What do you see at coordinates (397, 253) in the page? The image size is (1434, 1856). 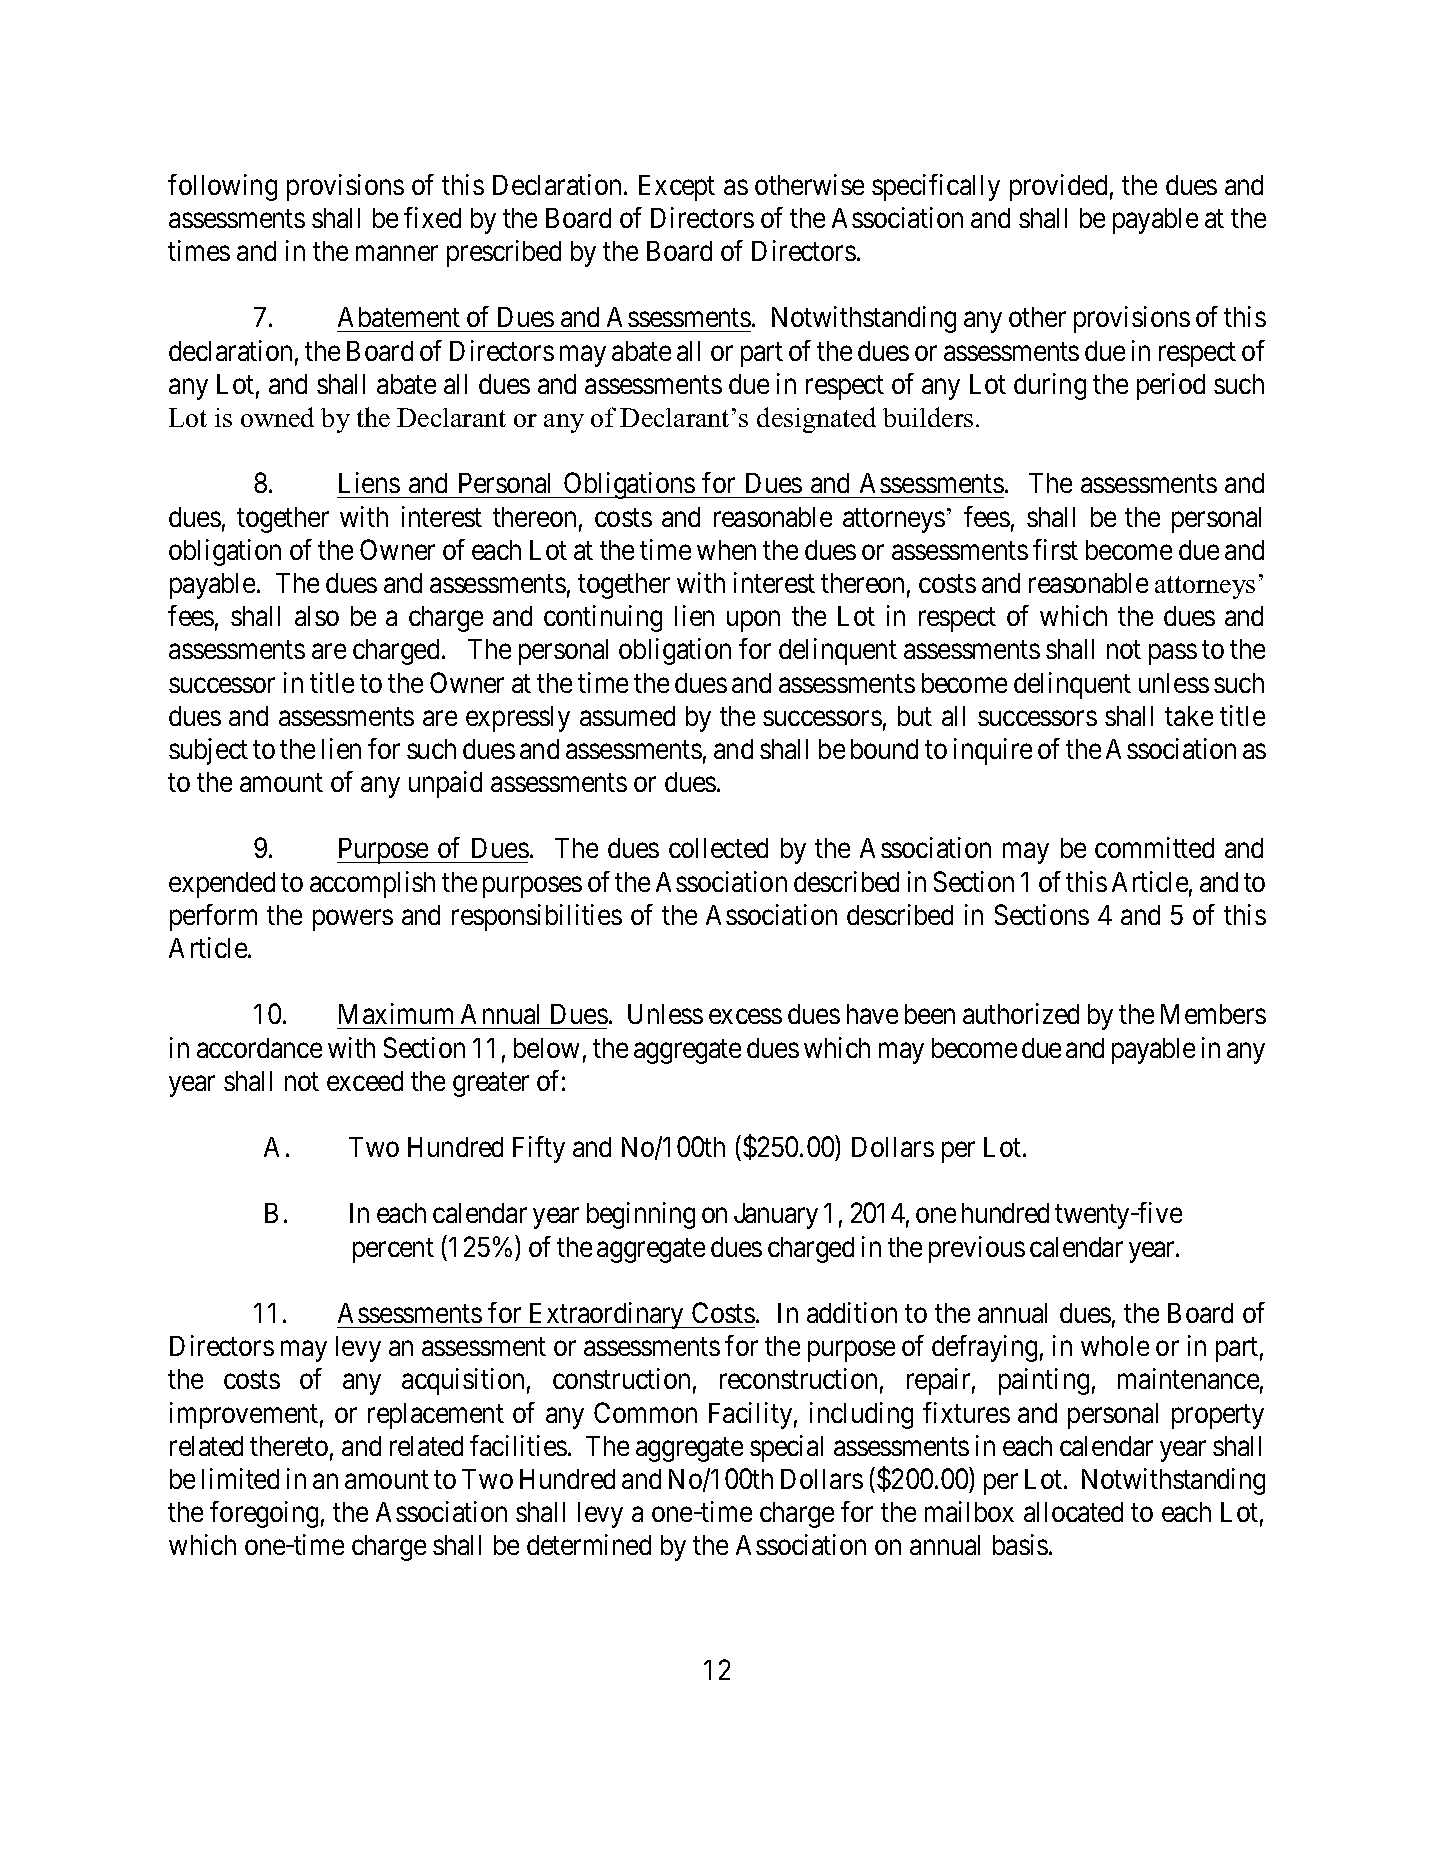 I see `manner` at bounding box center [397, 253].
